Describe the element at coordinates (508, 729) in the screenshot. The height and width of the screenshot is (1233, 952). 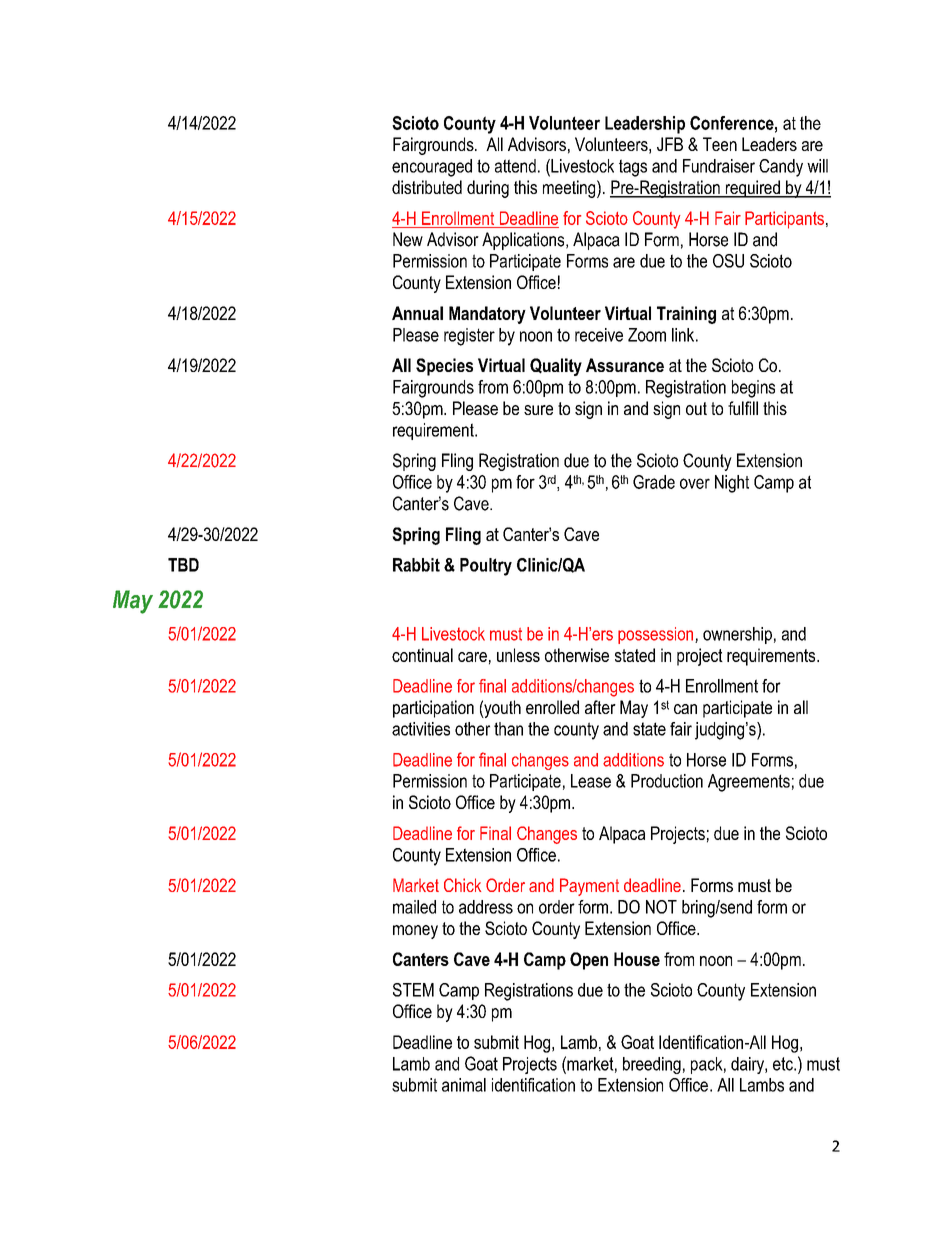
I see `than` at that location.
